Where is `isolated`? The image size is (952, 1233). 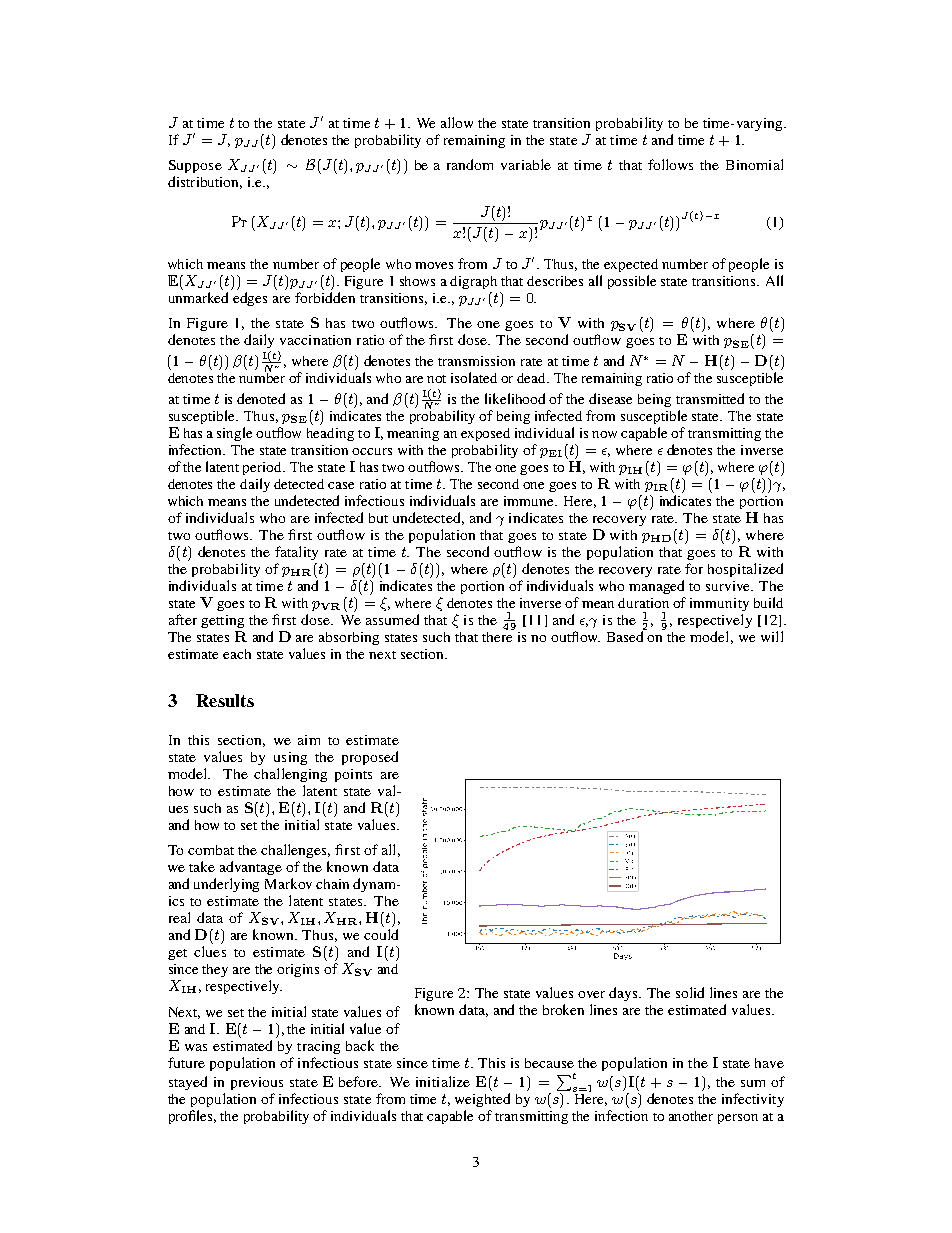 isolated is located at coordinates (474, 377).
